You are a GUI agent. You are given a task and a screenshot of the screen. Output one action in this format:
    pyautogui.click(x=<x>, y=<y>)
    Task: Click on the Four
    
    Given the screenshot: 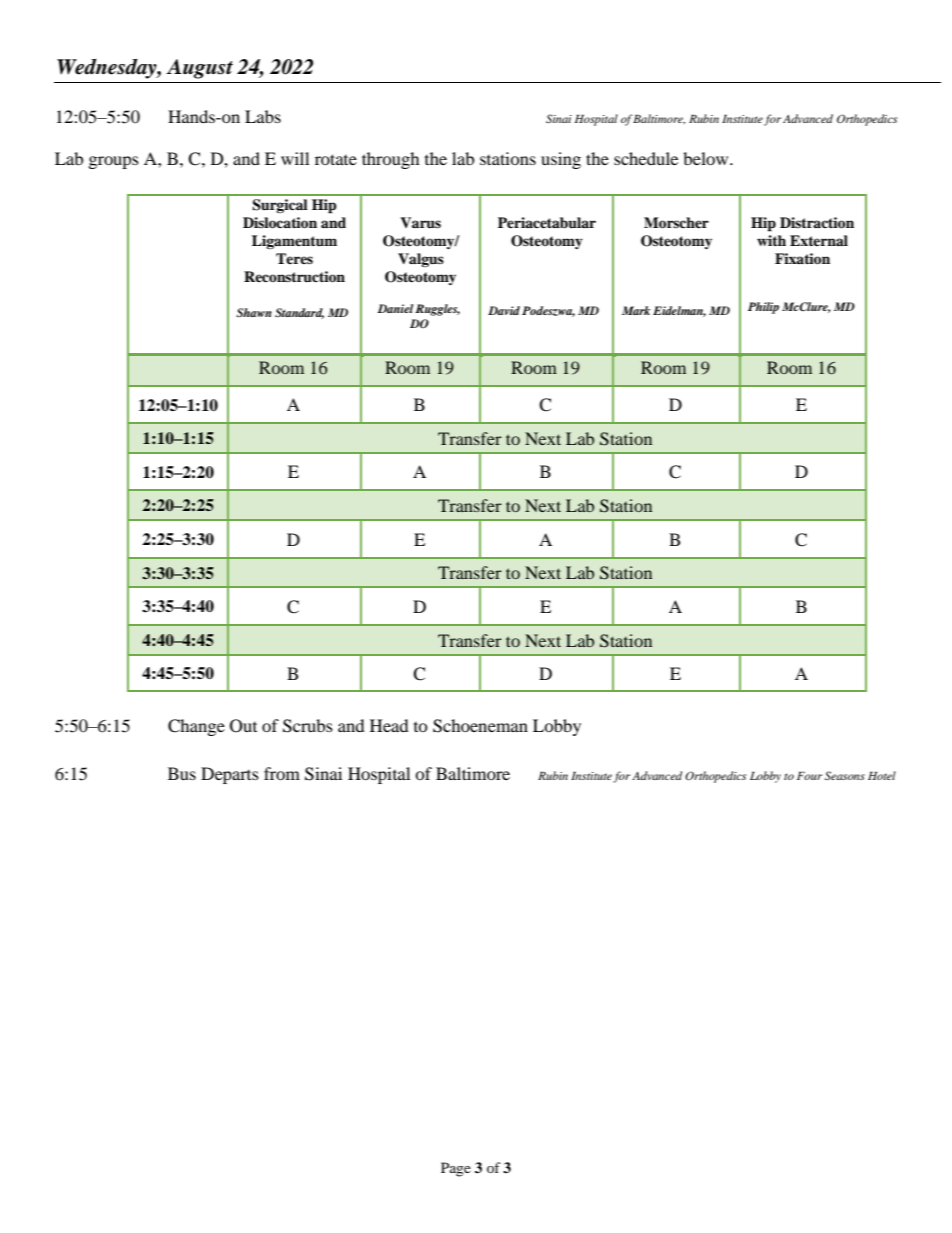 What is the action you would take?
    pyautogui.click(x=809, y=775)
